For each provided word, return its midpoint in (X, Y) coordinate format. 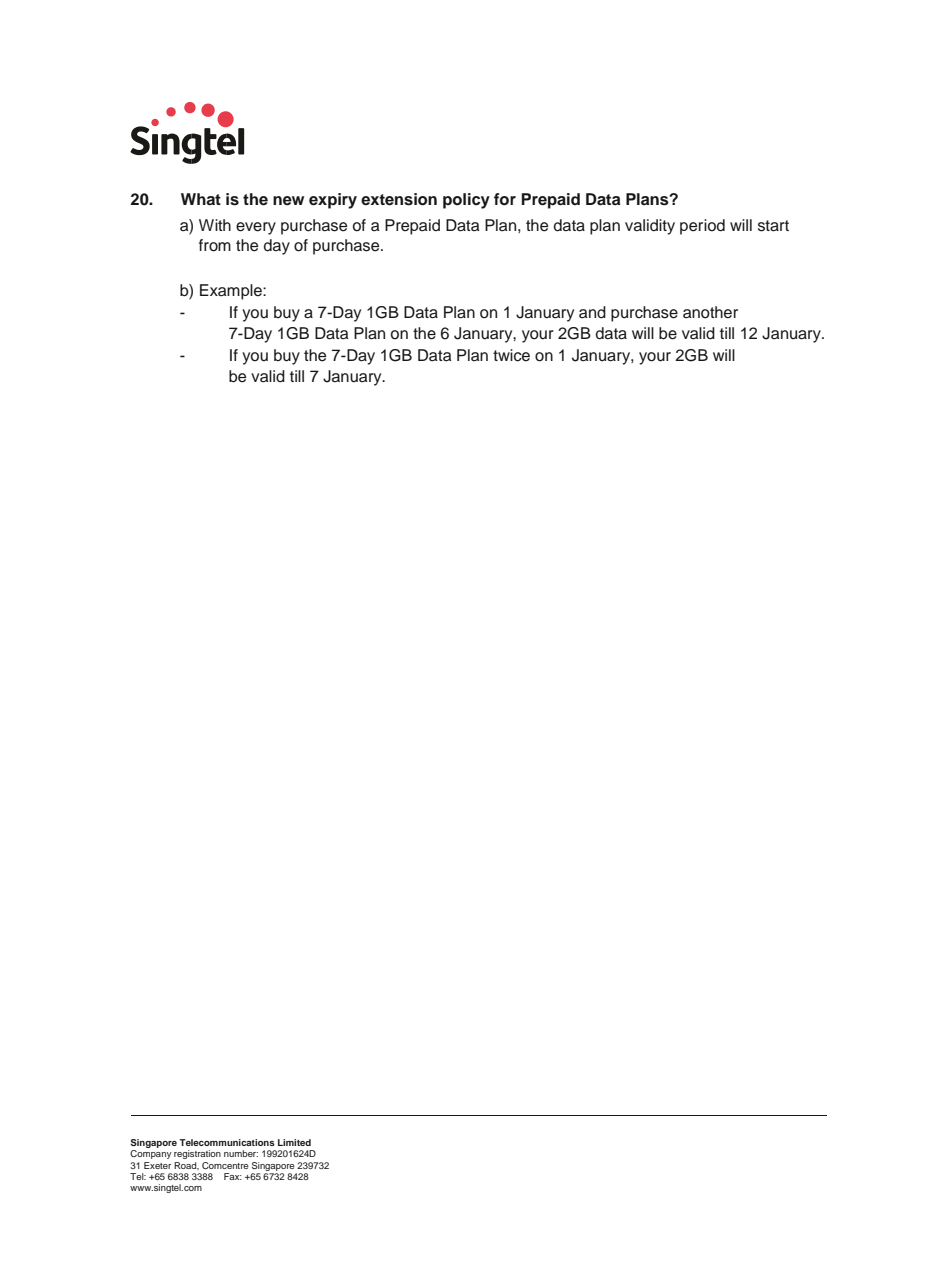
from (215, 245)
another (710, 312)
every (256, 228)
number (241, 1153)
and (592, 312)
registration (197, 1154)
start (773, 226)
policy (466, 201)
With (215, 225)
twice (511, 355)
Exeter (157, 1165)
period (702, 227)
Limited (294, 1142)
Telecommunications (227, 1142)
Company (151, 1154)
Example (232, 292)
